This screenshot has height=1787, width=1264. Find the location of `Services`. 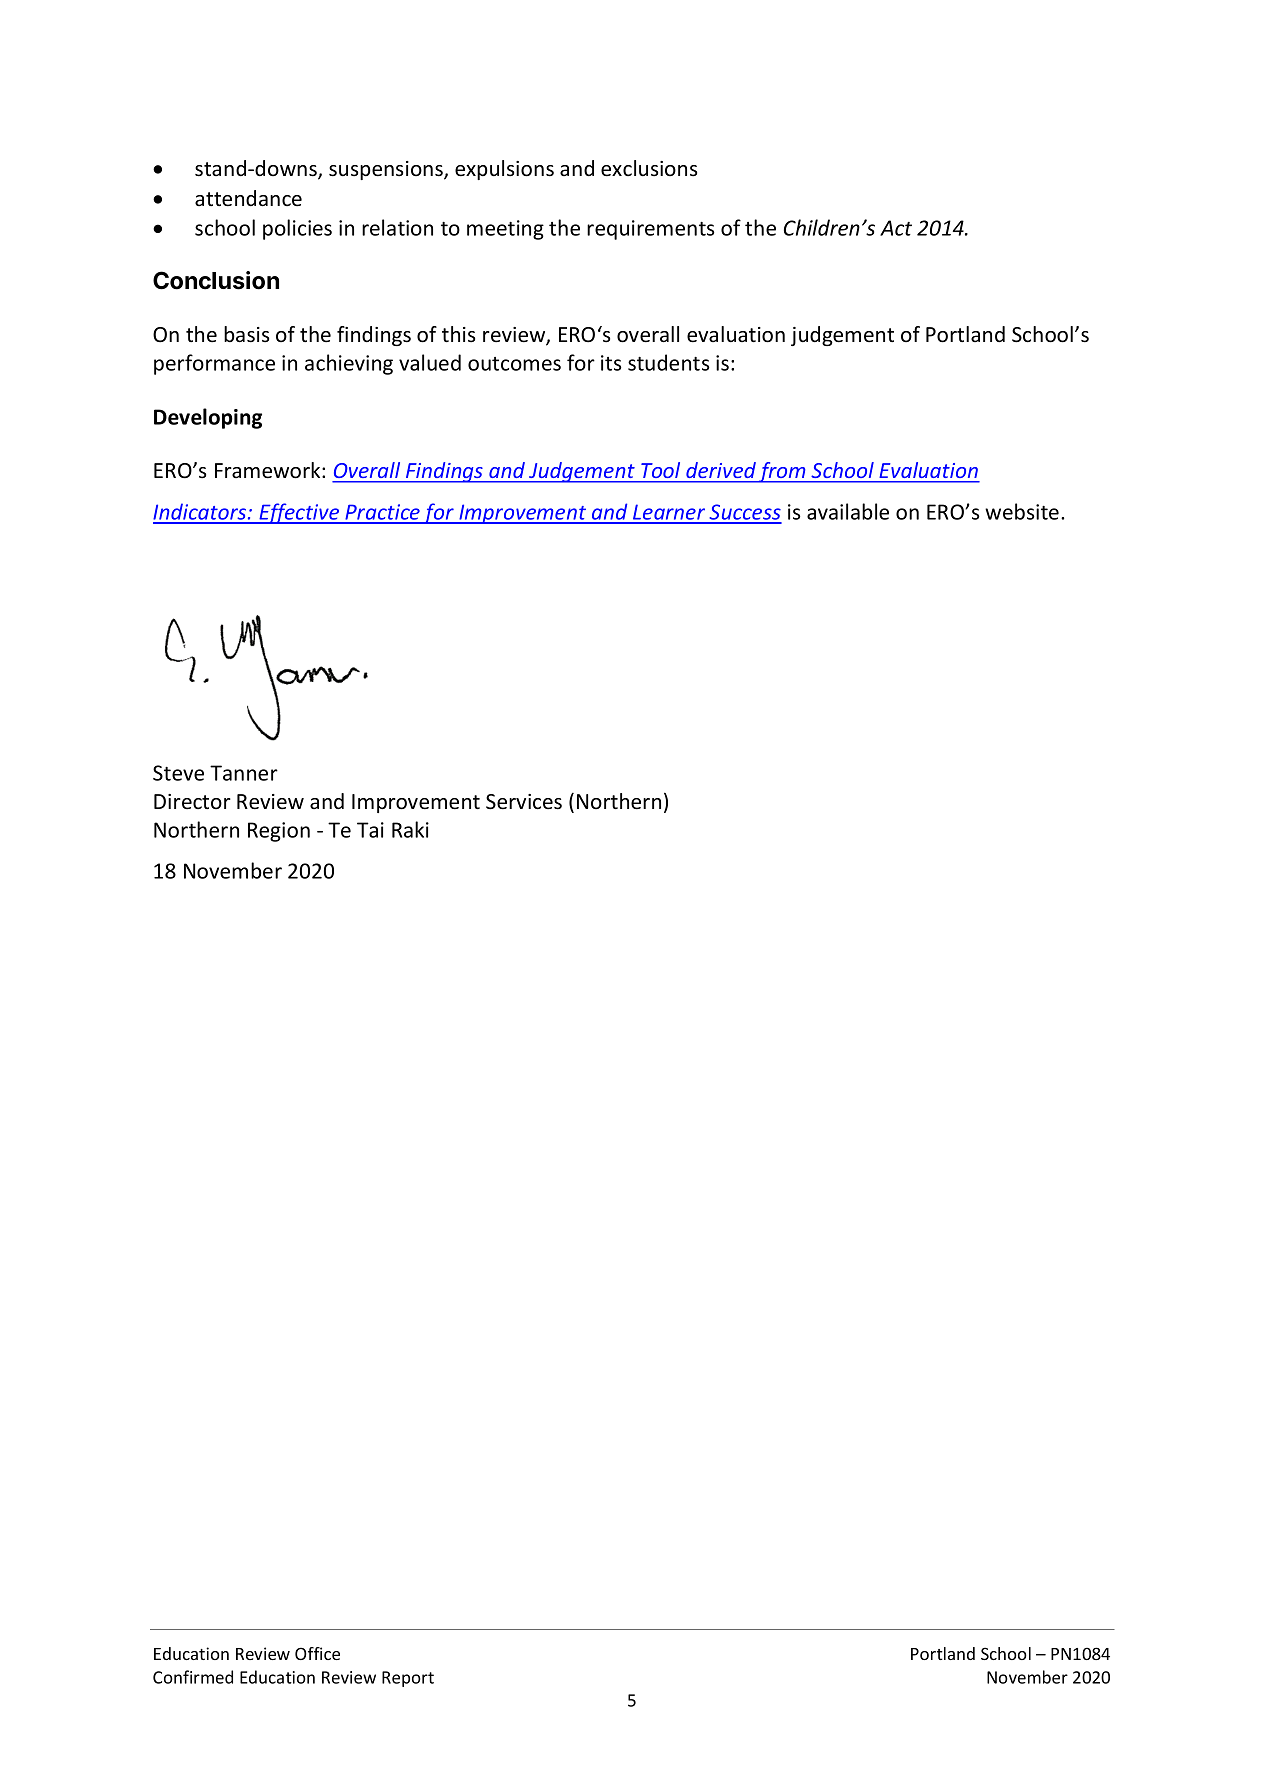

Services is located at coordinates (524, 802).
